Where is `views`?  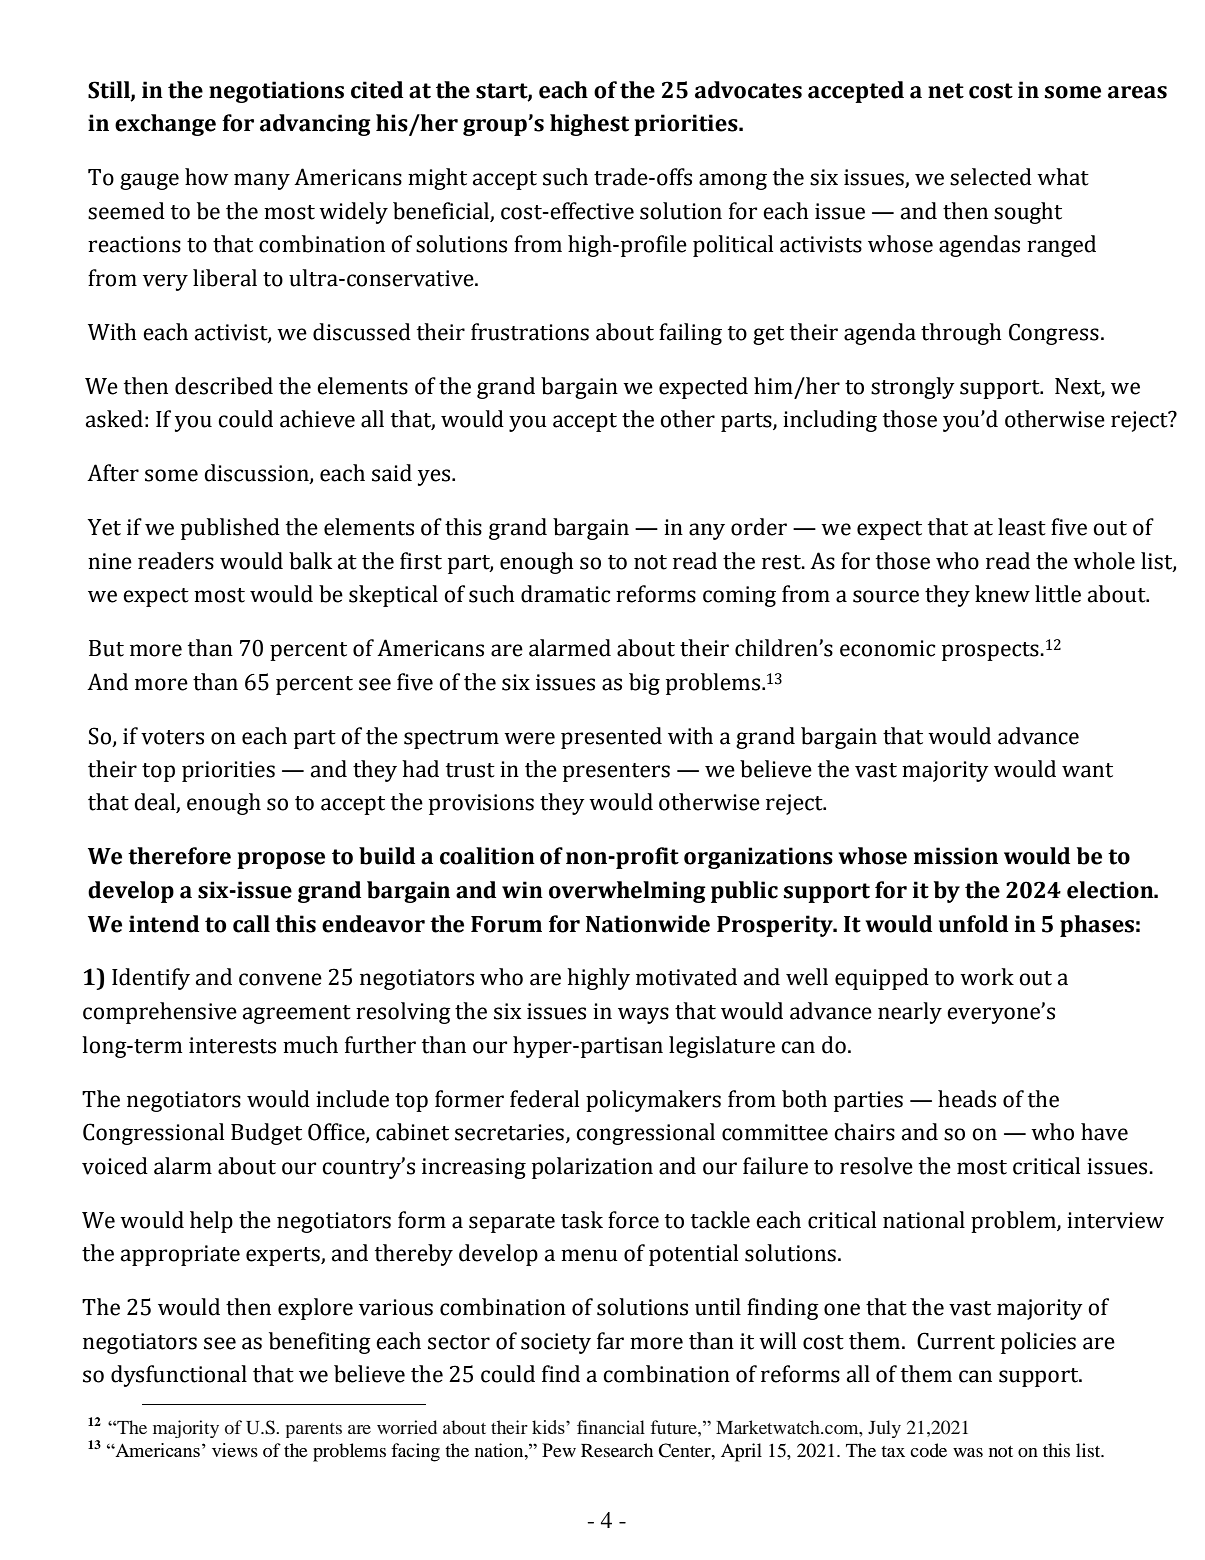
views is located at coordinates (235, 1450).
